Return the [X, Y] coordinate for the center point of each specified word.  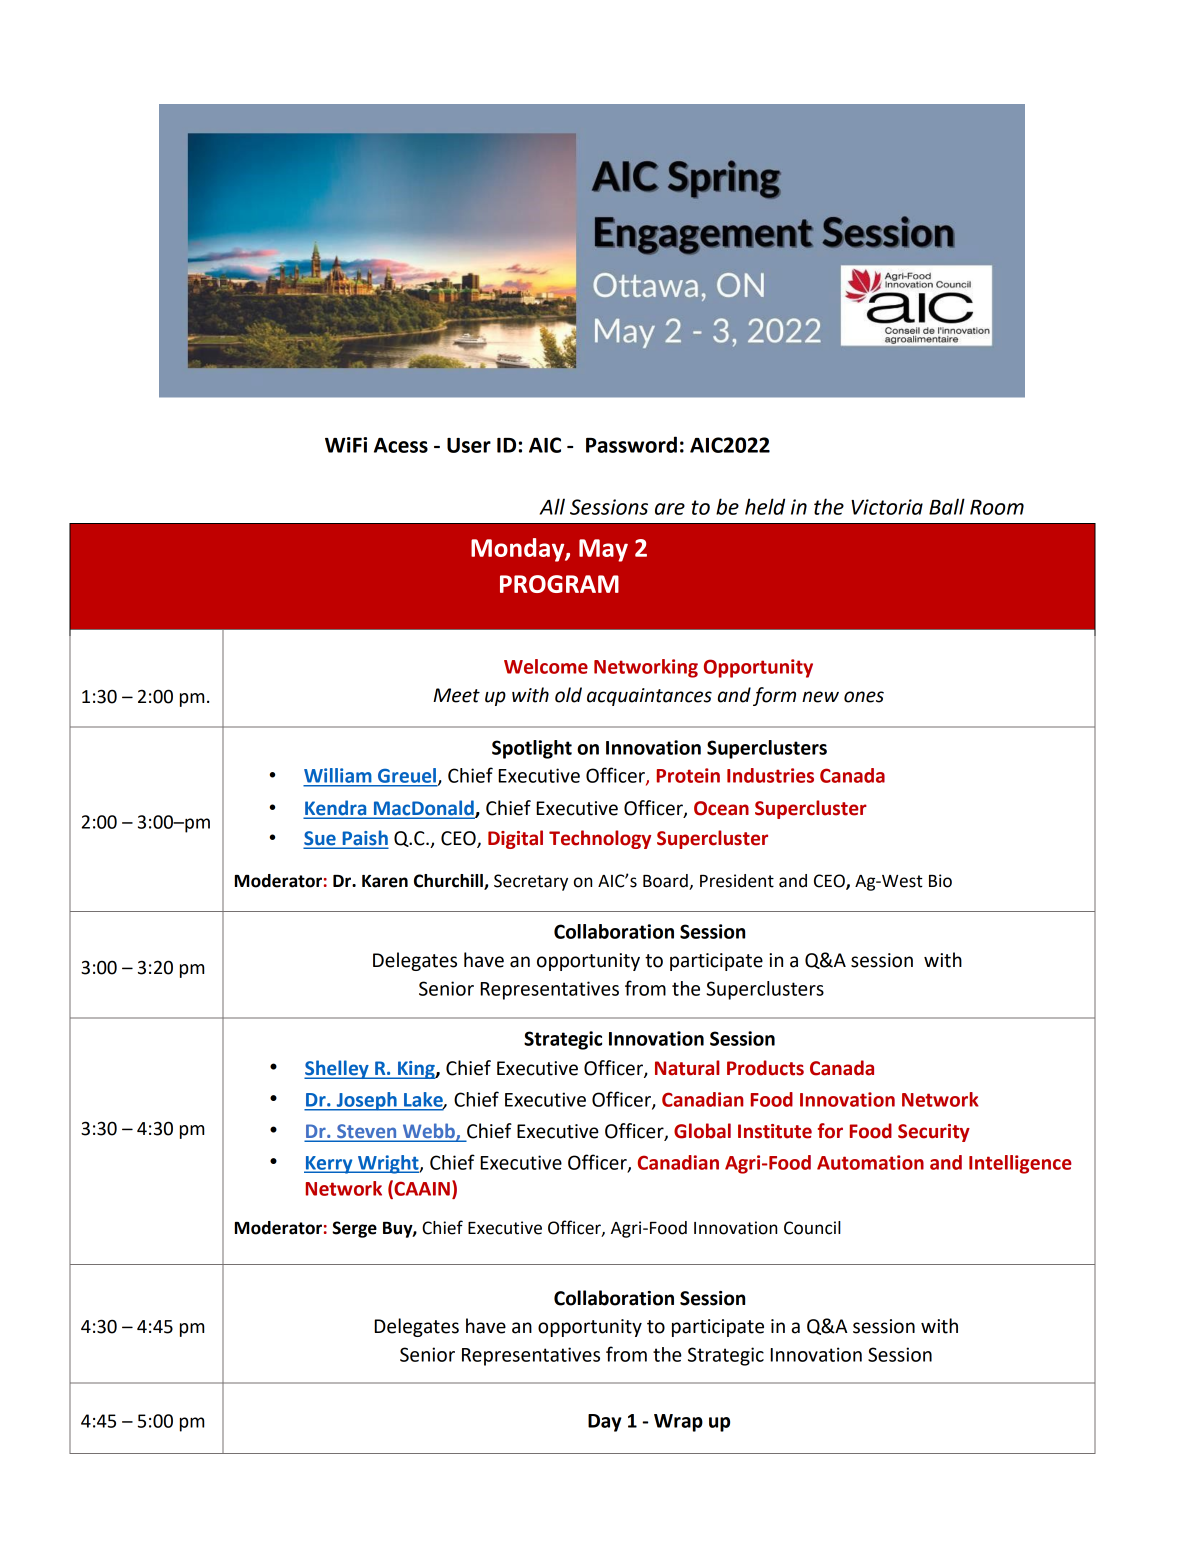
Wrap [678, 1423]
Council [812, 1228]
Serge [354, 1229]
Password [631, 444]
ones [864, 697]
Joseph [366, 1101]
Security [934, 1133]
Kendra [336, 809]
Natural [687, 1068]
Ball [947, 506]
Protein [688, 775]
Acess [401, 445]
